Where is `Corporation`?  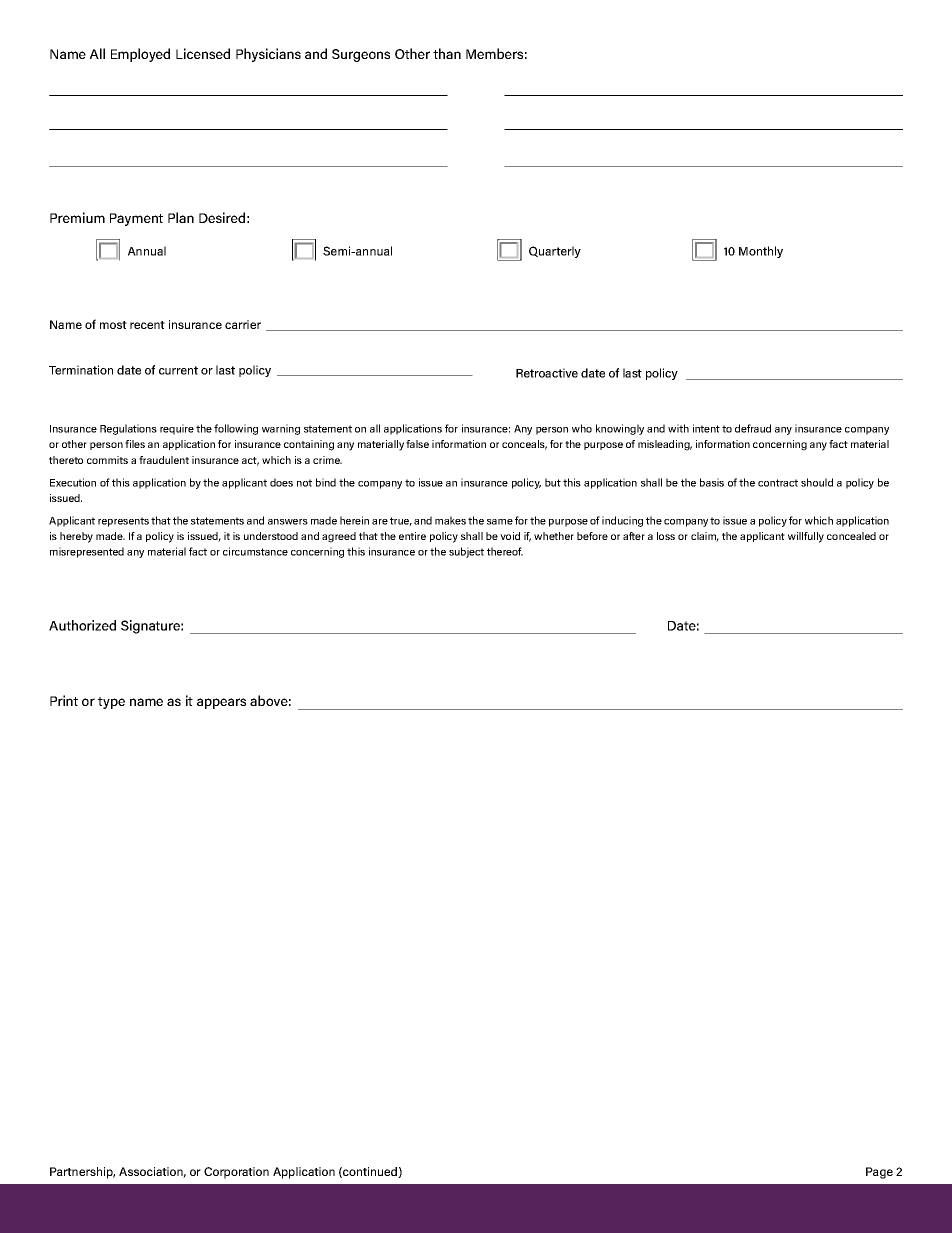 Corporation is located at coordinates (236, 1173).
